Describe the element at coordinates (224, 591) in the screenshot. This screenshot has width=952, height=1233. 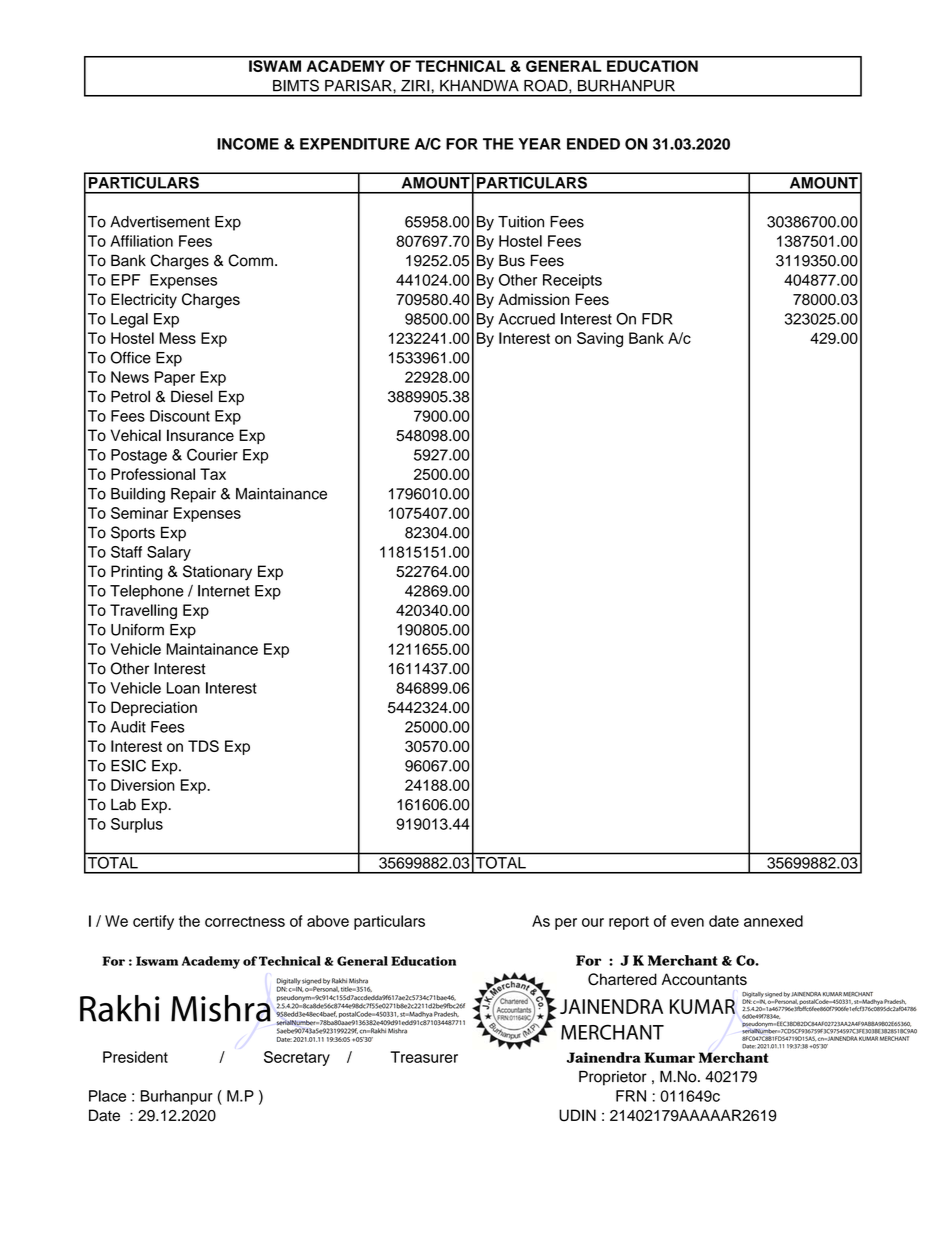
I see `Internet` at that location.
